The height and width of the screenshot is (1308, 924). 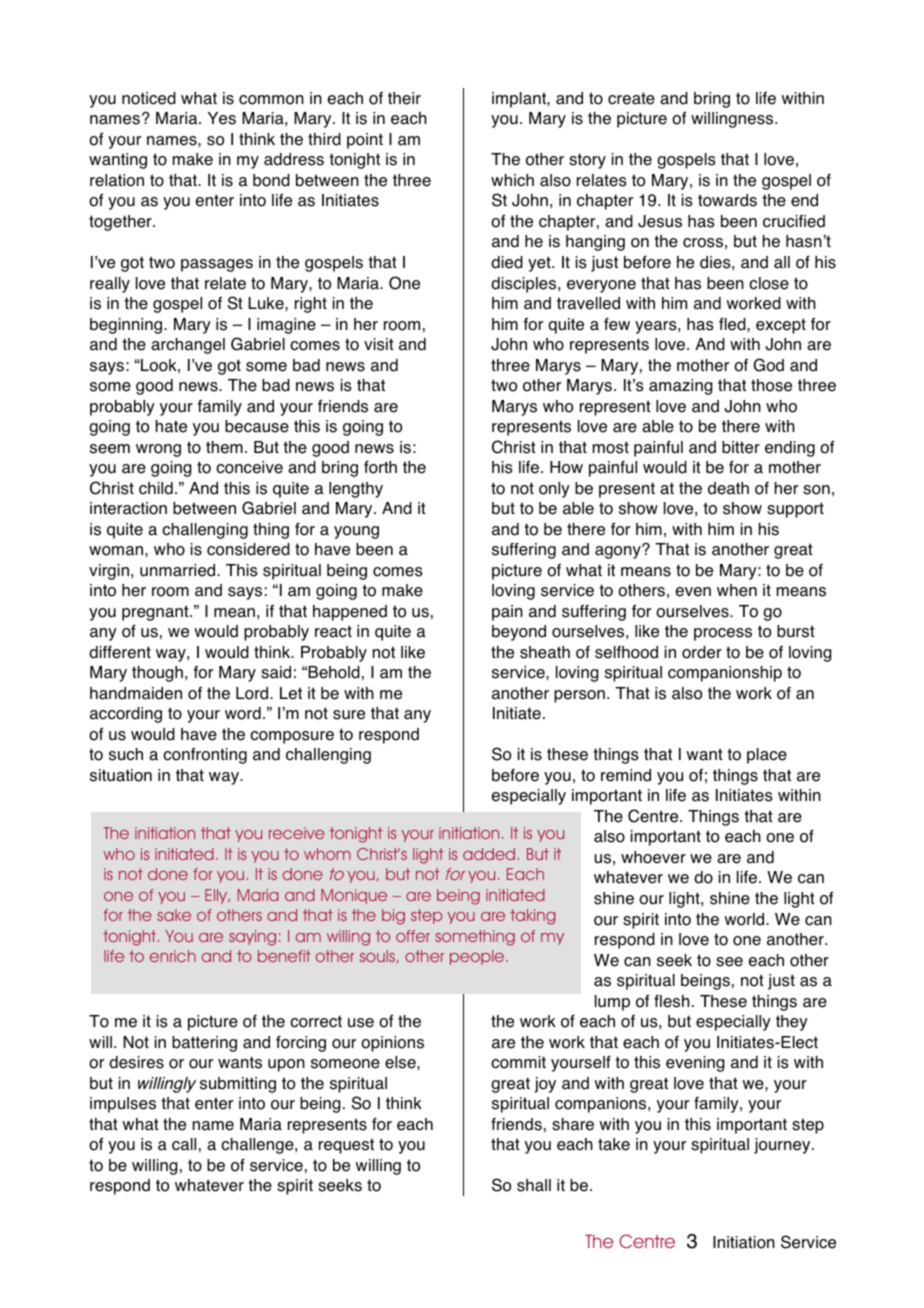 What do you see at coordinates (356, 532) in the screenshot?
I see `young` at bounding box center [356, 532].
